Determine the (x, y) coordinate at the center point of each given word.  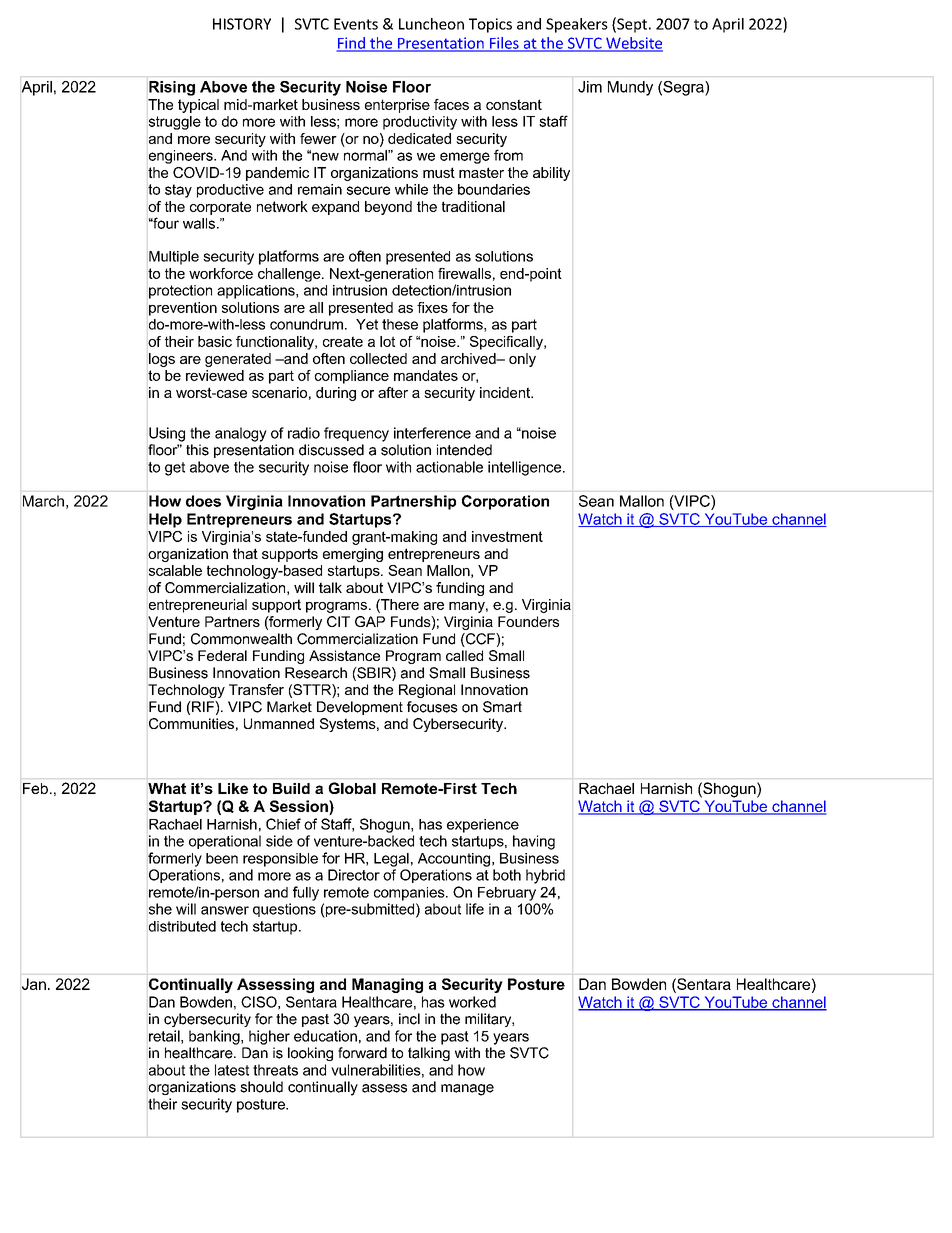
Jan (34, 984)
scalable (175, 570)
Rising (172, 88)
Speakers (577, 25)
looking (310, 1054)
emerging (353, 555)
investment (507, 536)
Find (351, 44)
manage (467, 1090)
